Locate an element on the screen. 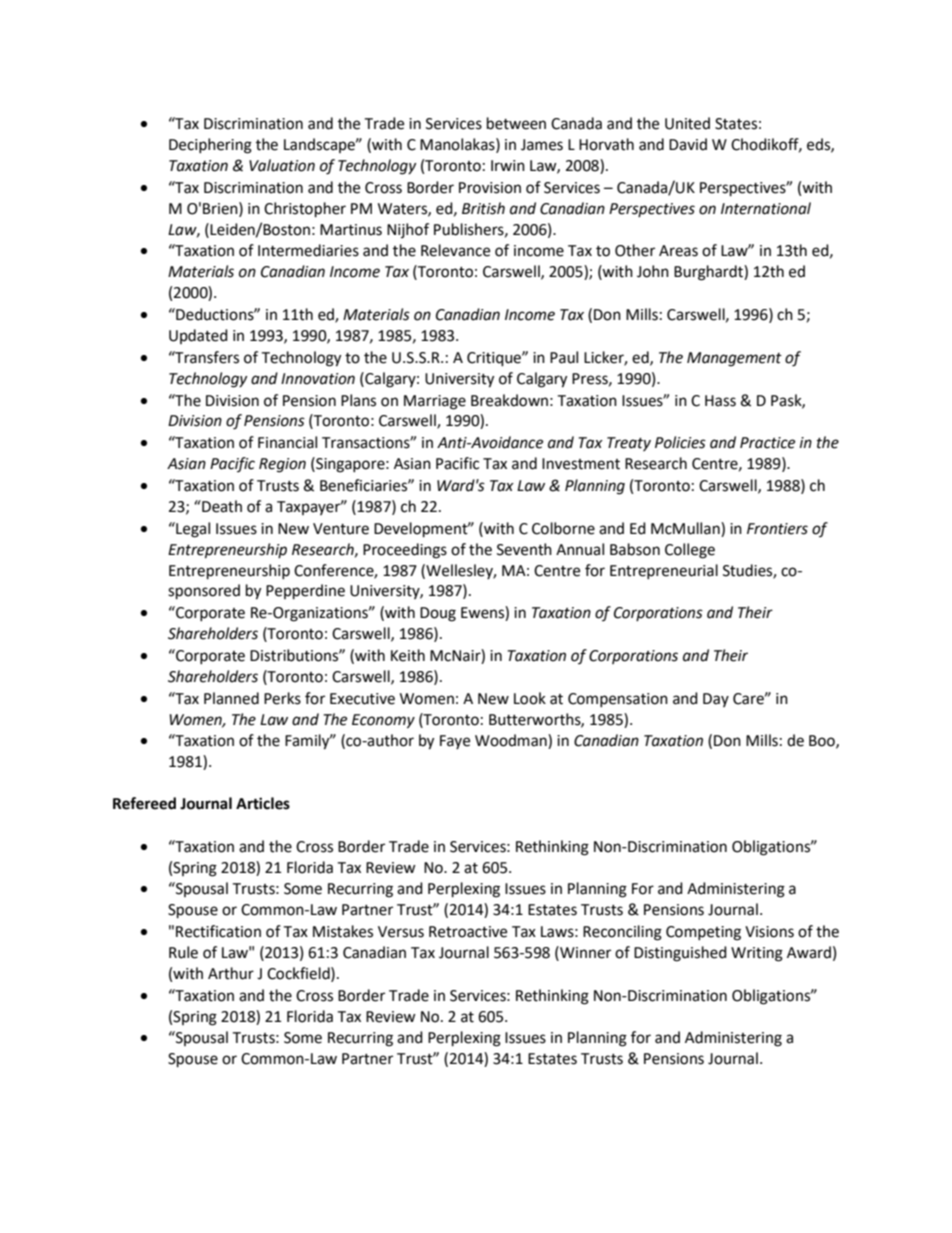 The height and width of the screenshot is (1233, 952). Planned is located at coordinates (231, 698).
